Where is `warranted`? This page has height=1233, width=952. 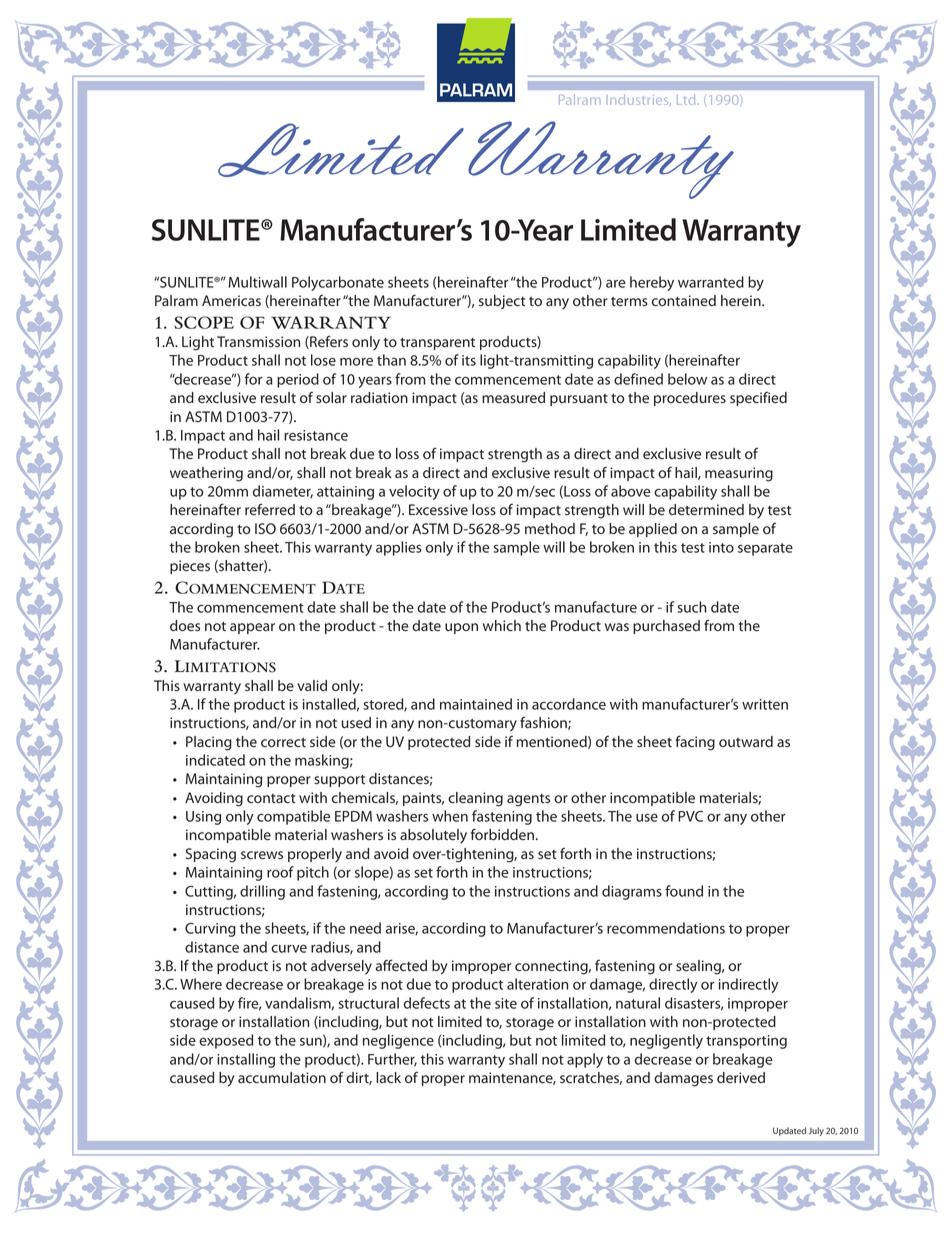 warranted is located at coordinates (711, 282).
